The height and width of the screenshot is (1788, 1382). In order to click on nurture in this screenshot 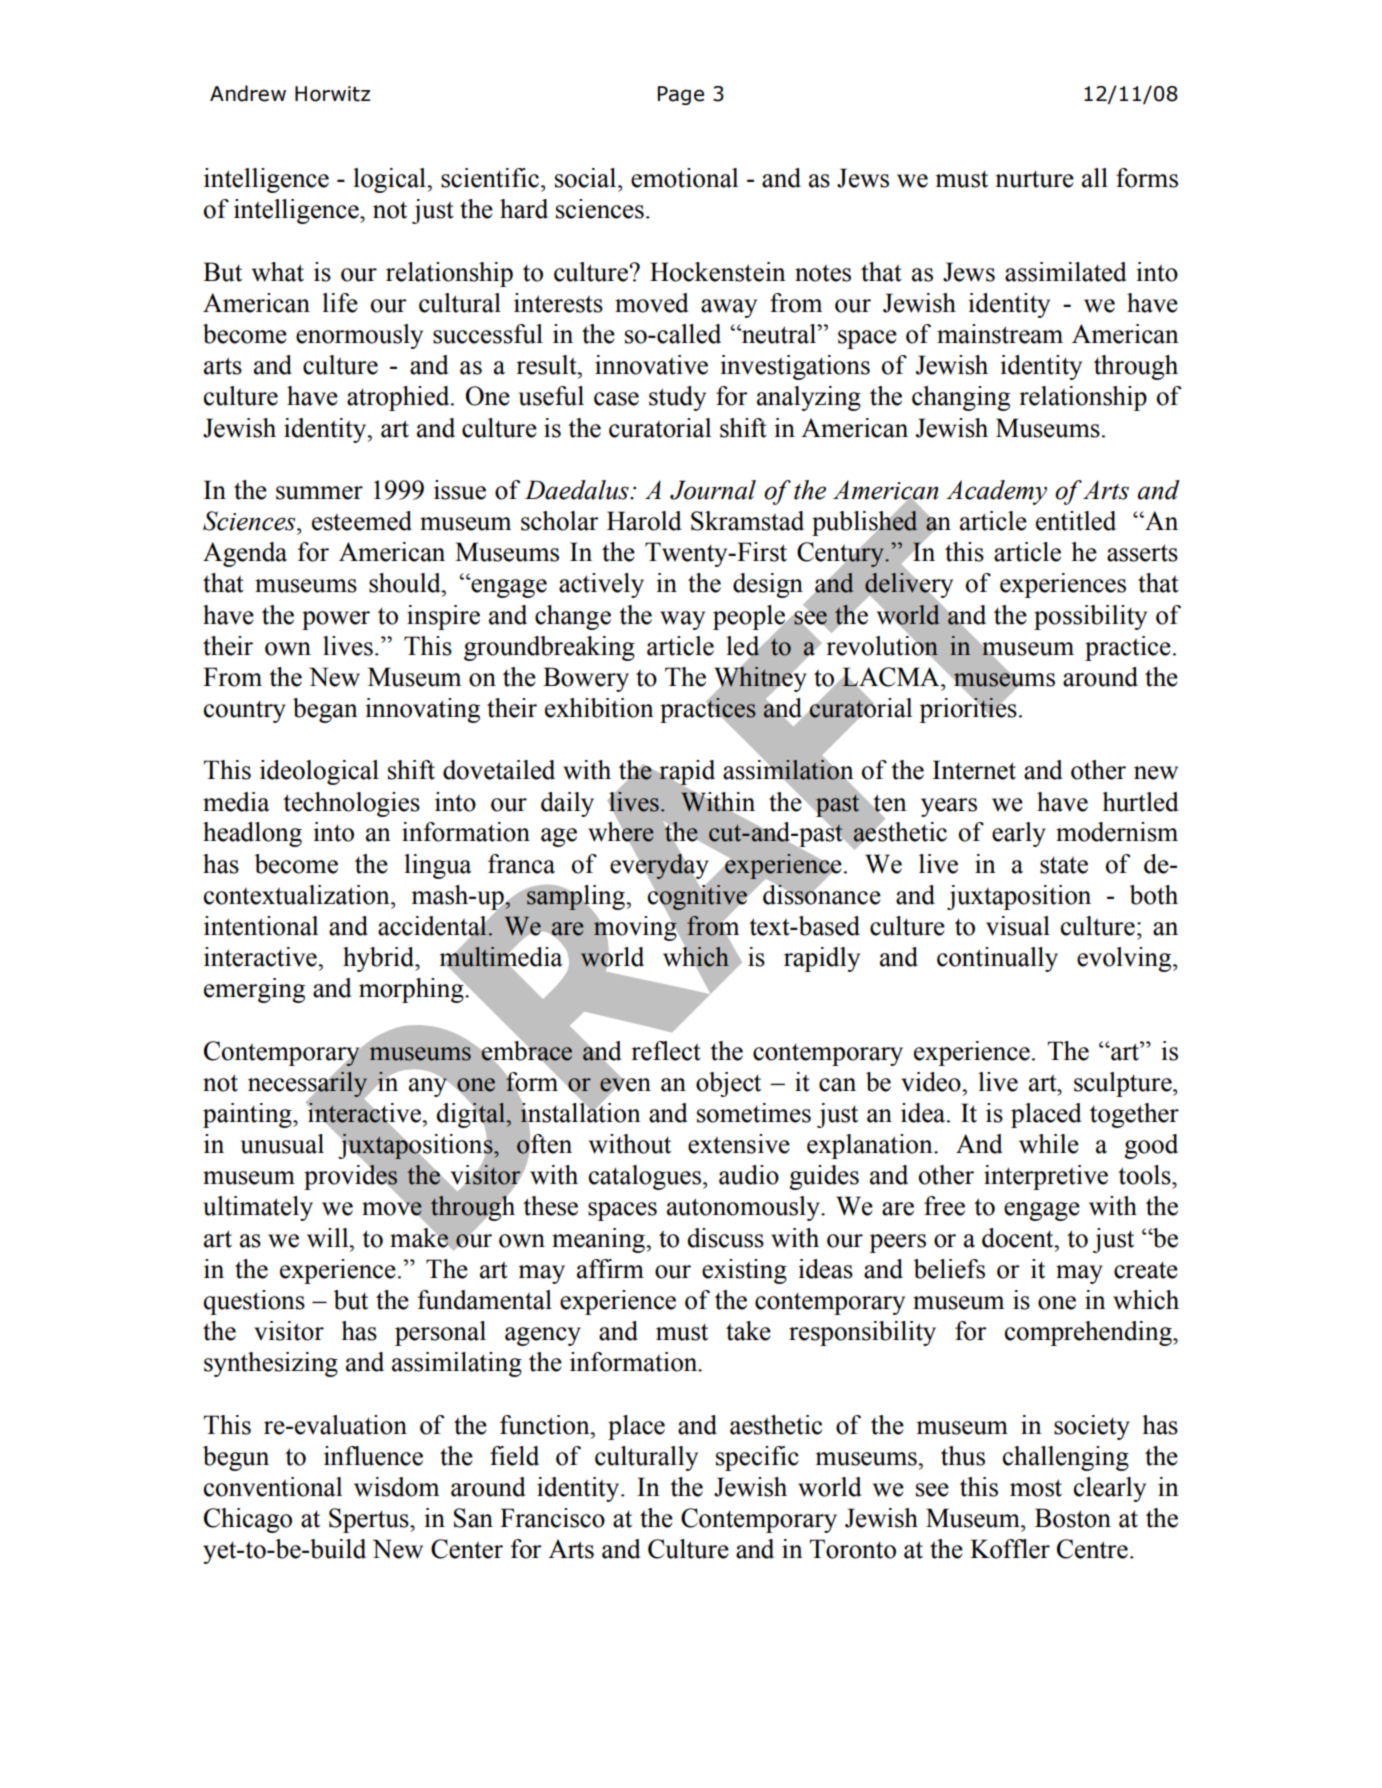, I will do `click(1034, 179)`.
